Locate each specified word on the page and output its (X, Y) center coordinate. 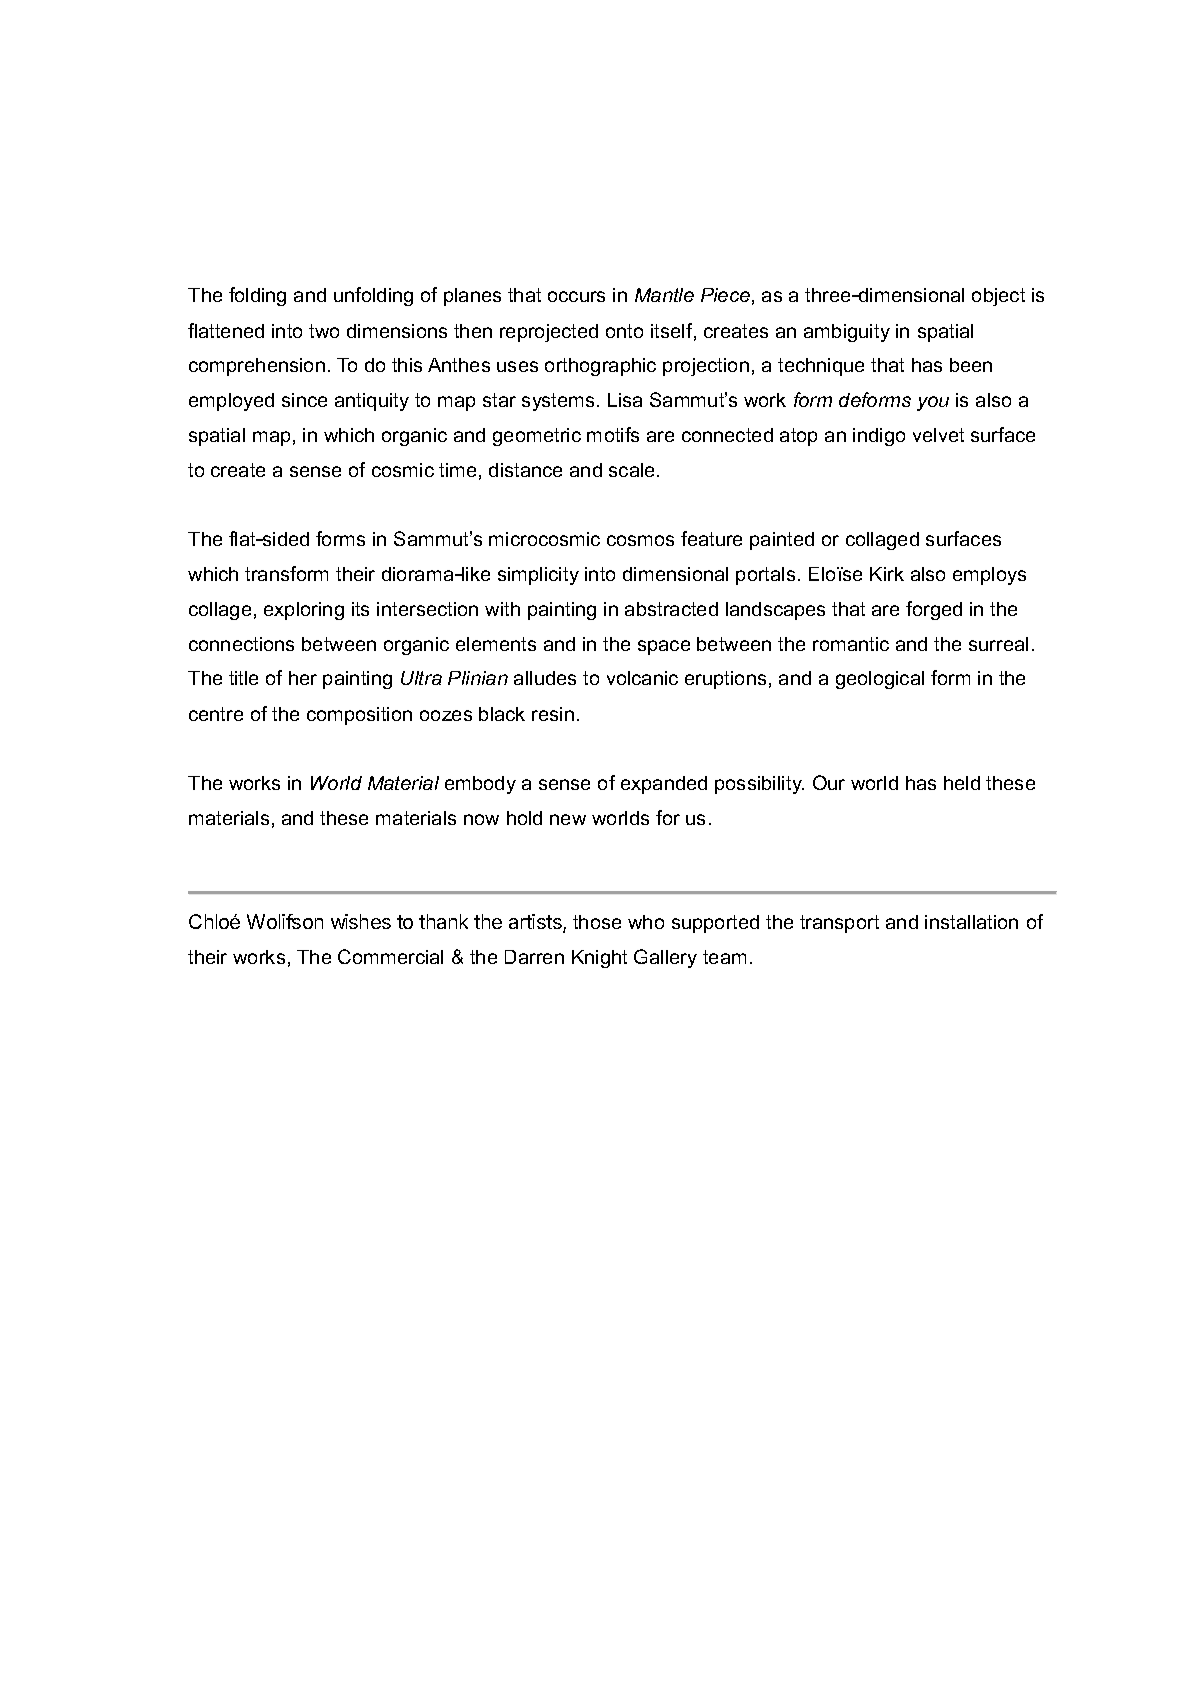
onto (624, 331)
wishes (361, 921)
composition (359, 716)
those (597, 922)
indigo (879, 437)
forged (934, 610)
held (962, 783)
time (457, 470)
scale (631, 470)
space (664, 647)
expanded (664, 785)
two (324, 331)
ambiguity (847, 333)
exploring (304, 611)
